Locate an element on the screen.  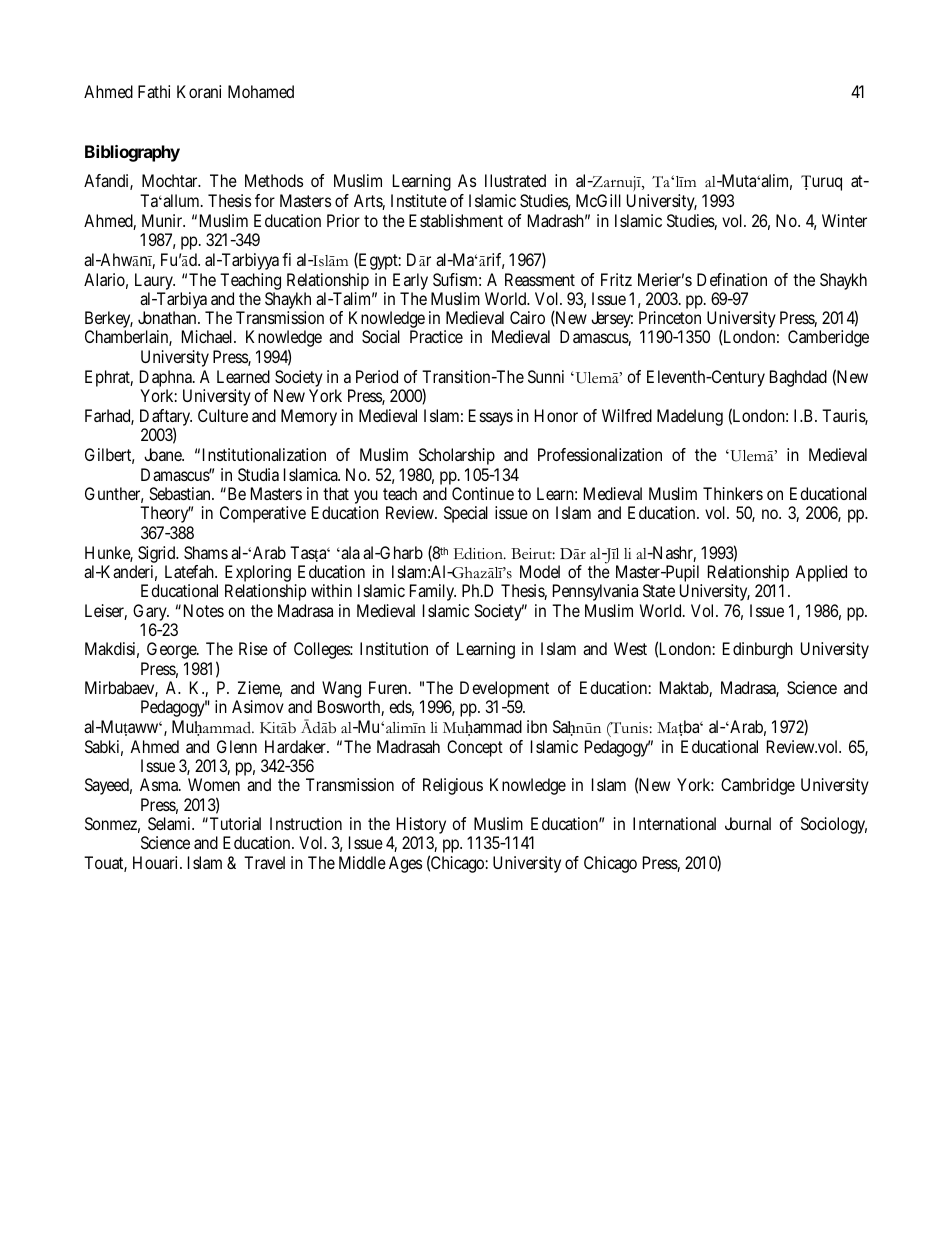
Applied is located at coordinates (821, 573).
